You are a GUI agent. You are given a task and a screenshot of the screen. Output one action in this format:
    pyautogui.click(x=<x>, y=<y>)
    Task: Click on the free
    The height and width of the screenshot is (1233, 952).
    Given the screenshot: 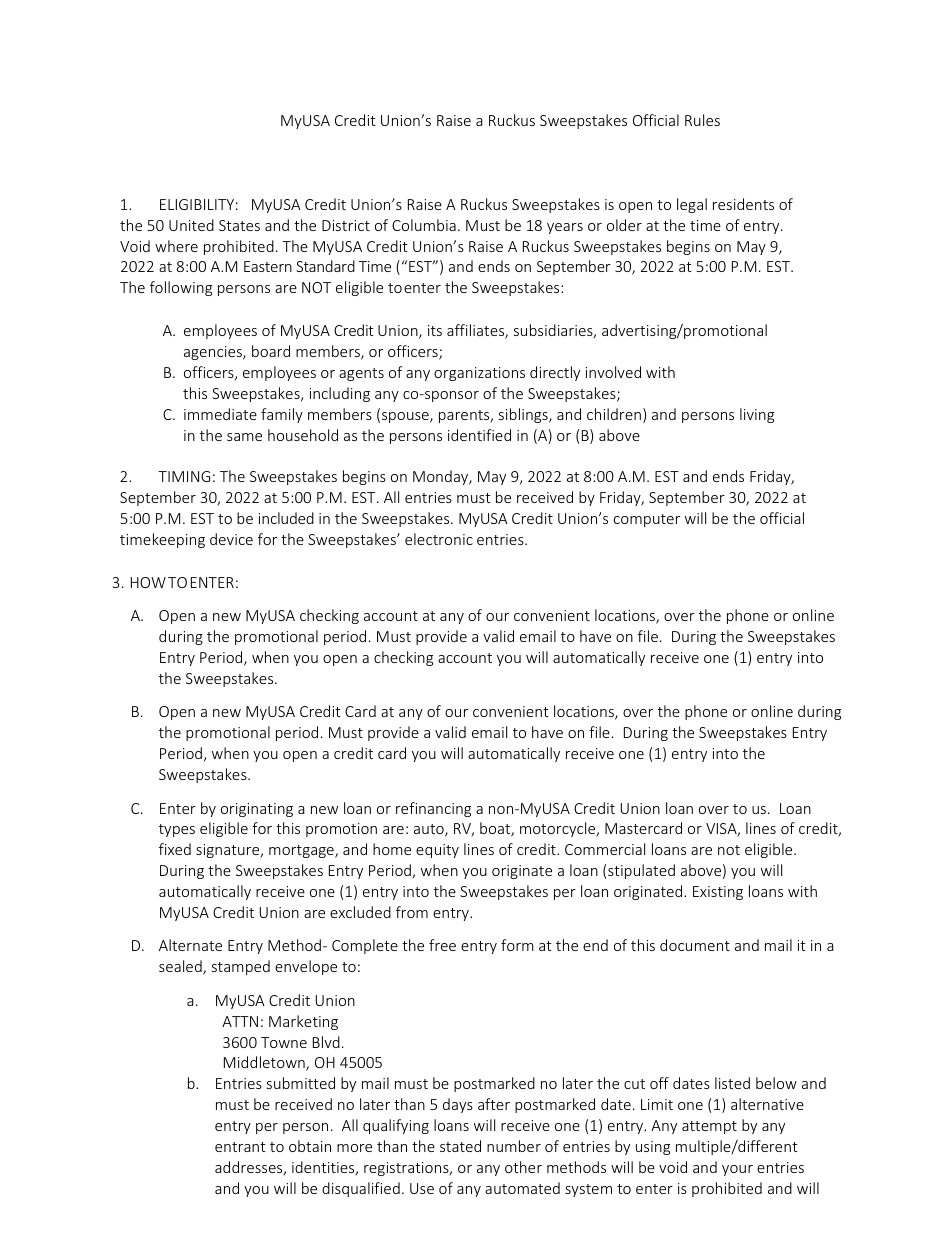 What is the action you would take?
    pyautogui.click(x=442, y=945)
